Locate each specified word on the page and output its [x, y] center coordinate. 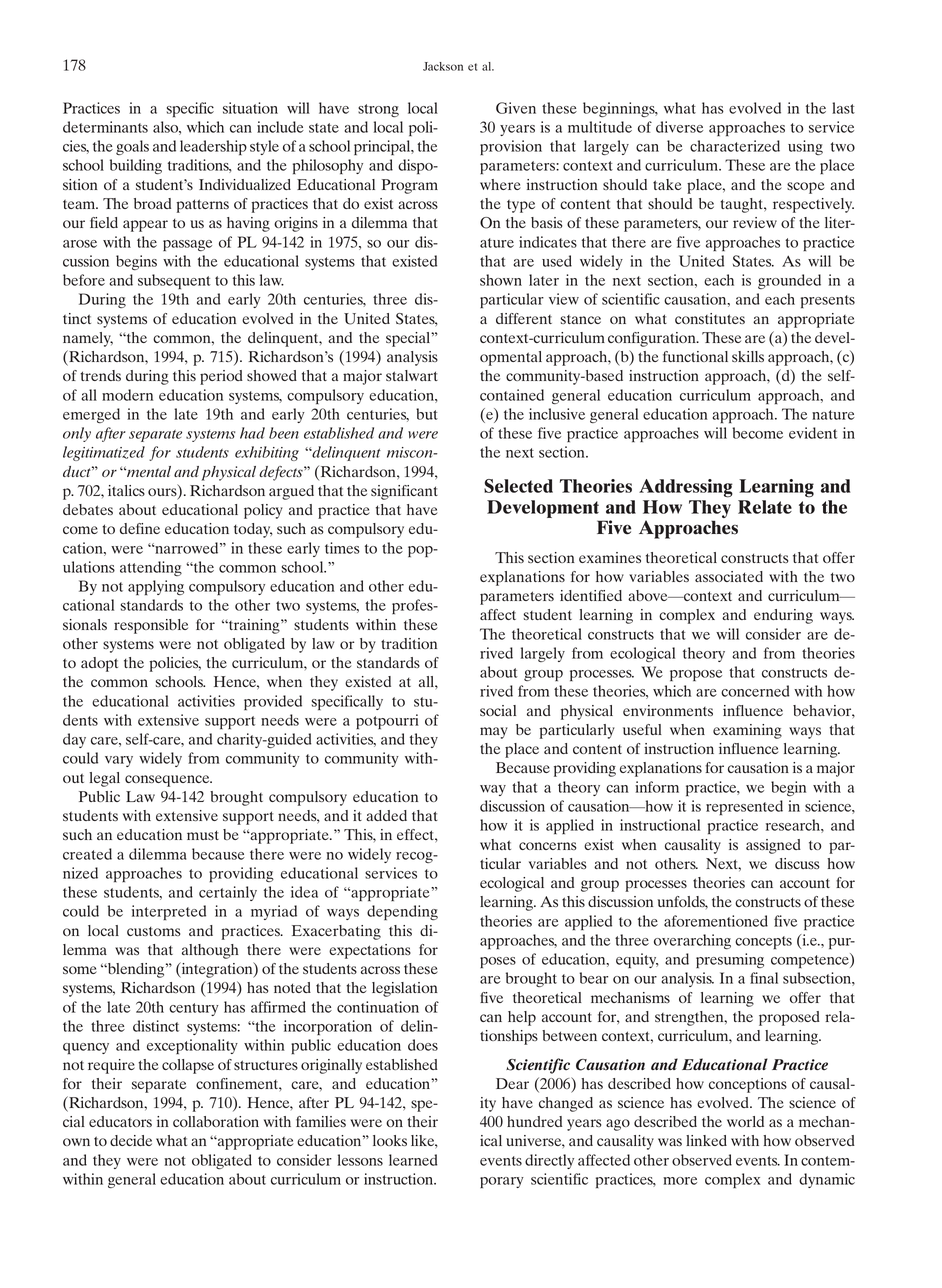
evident [813, 433]
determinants [105, 127]
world [745, 1121]
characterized [735, 146]
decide [131, 1140]
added [386, 815]
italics [126, 490]
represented [744, 807]
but [427, 414]
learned [413, 1160]
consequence [168, 781]
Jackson [443, 66]
